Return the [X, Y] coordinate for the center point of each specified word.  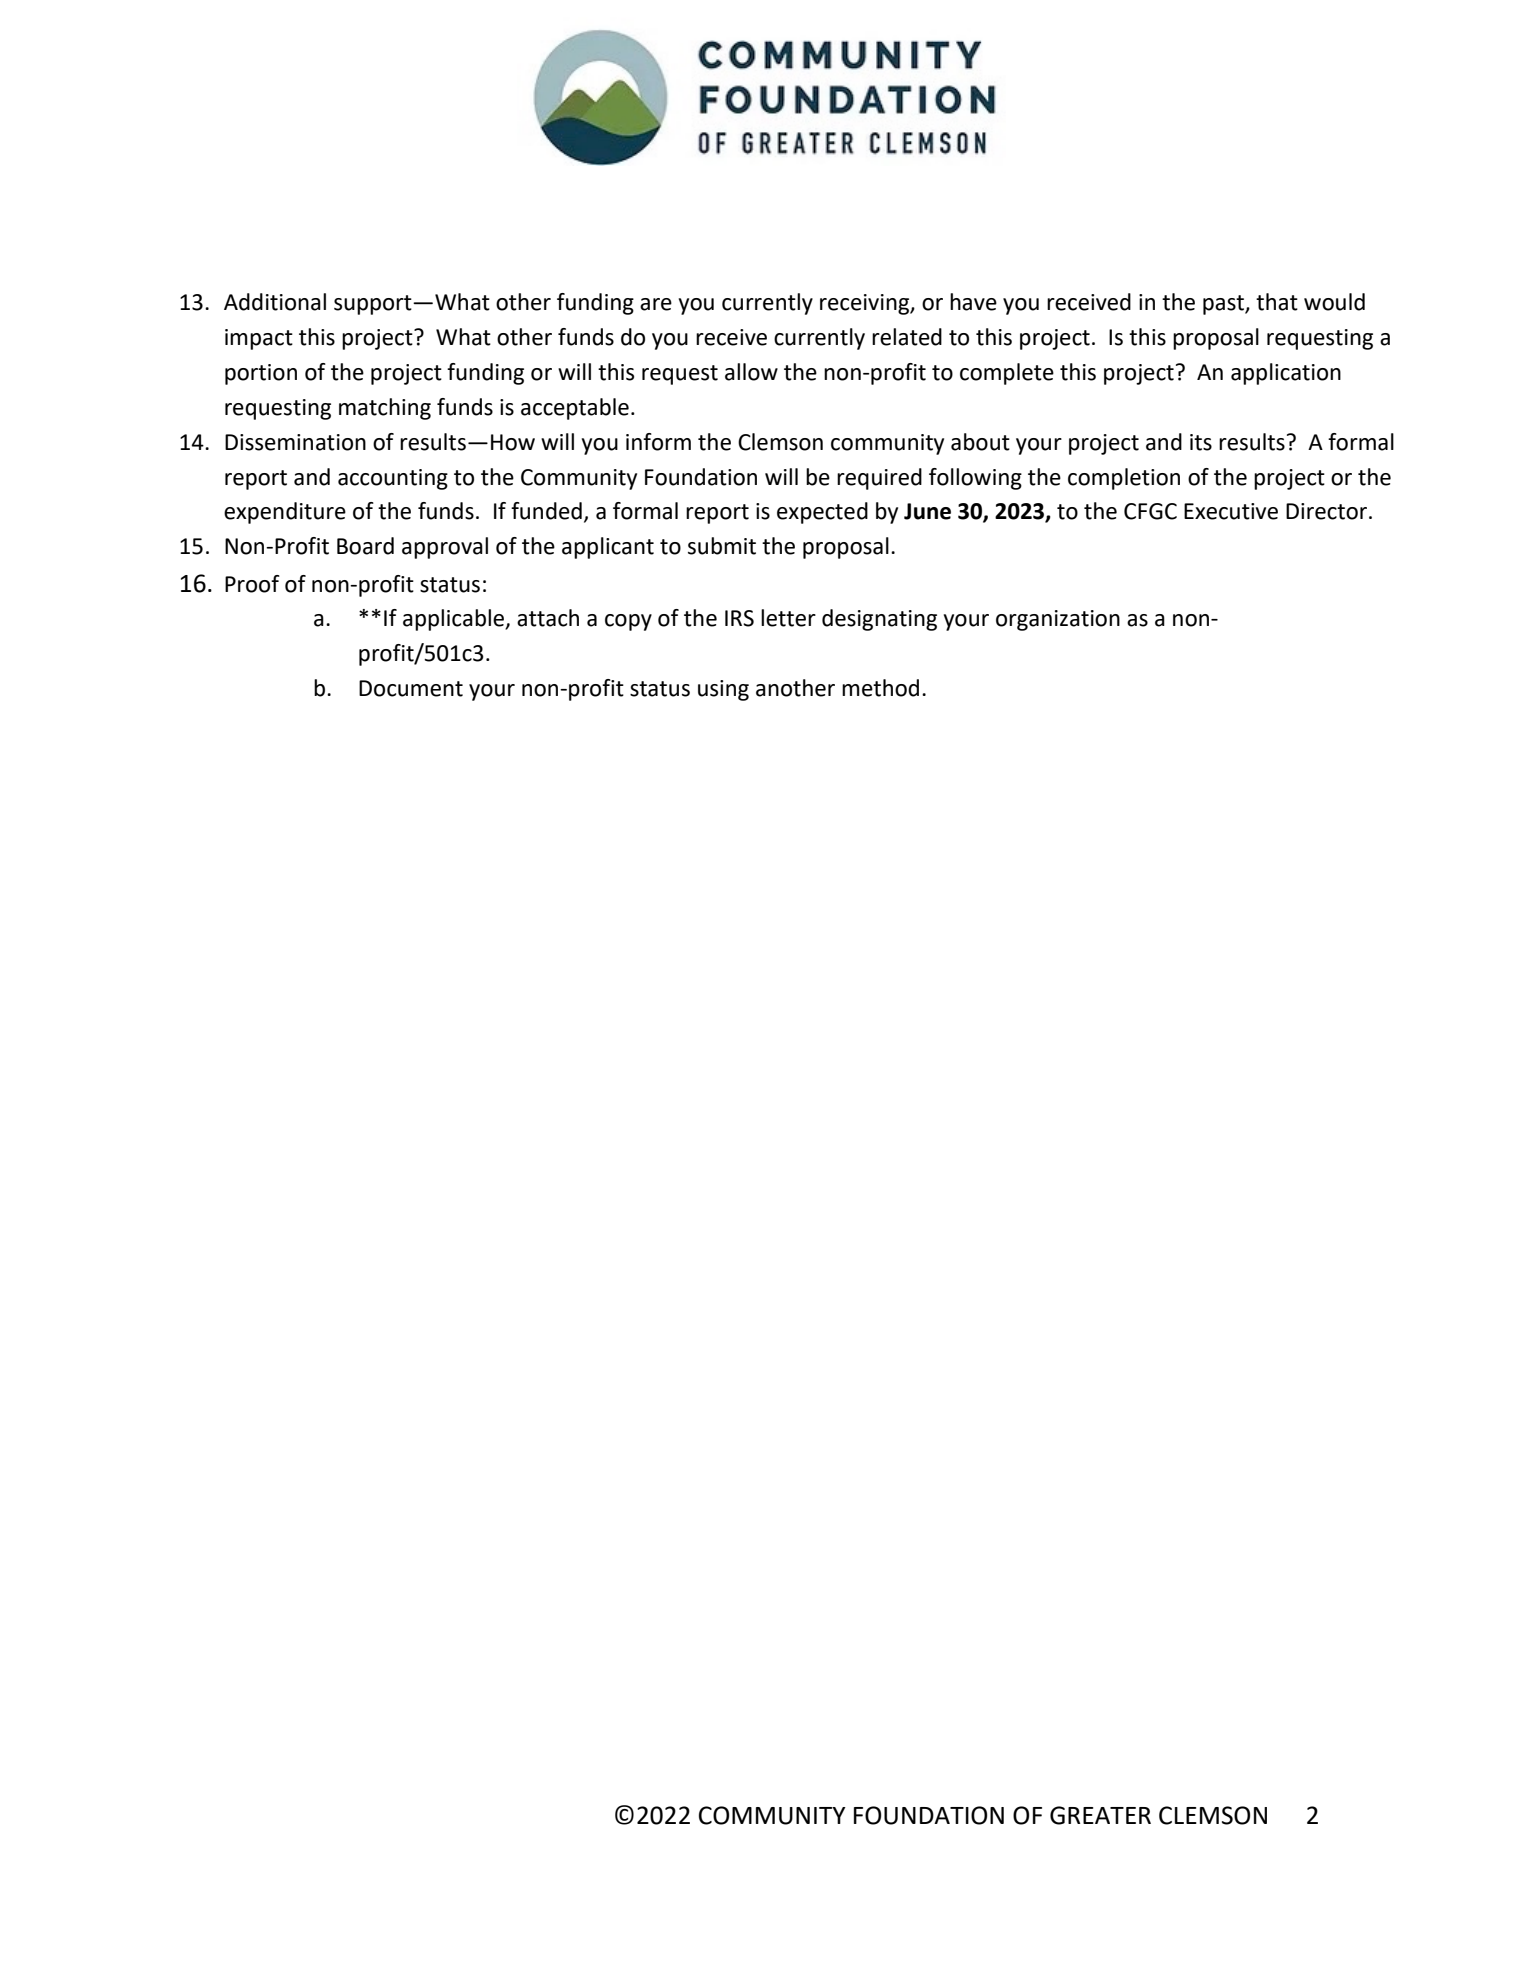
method [880, 688]
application [1286, 374]
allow [751, 372]
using [723, 690]
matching [385, 409]
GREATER [1100, 1815]
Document [411, 688]
